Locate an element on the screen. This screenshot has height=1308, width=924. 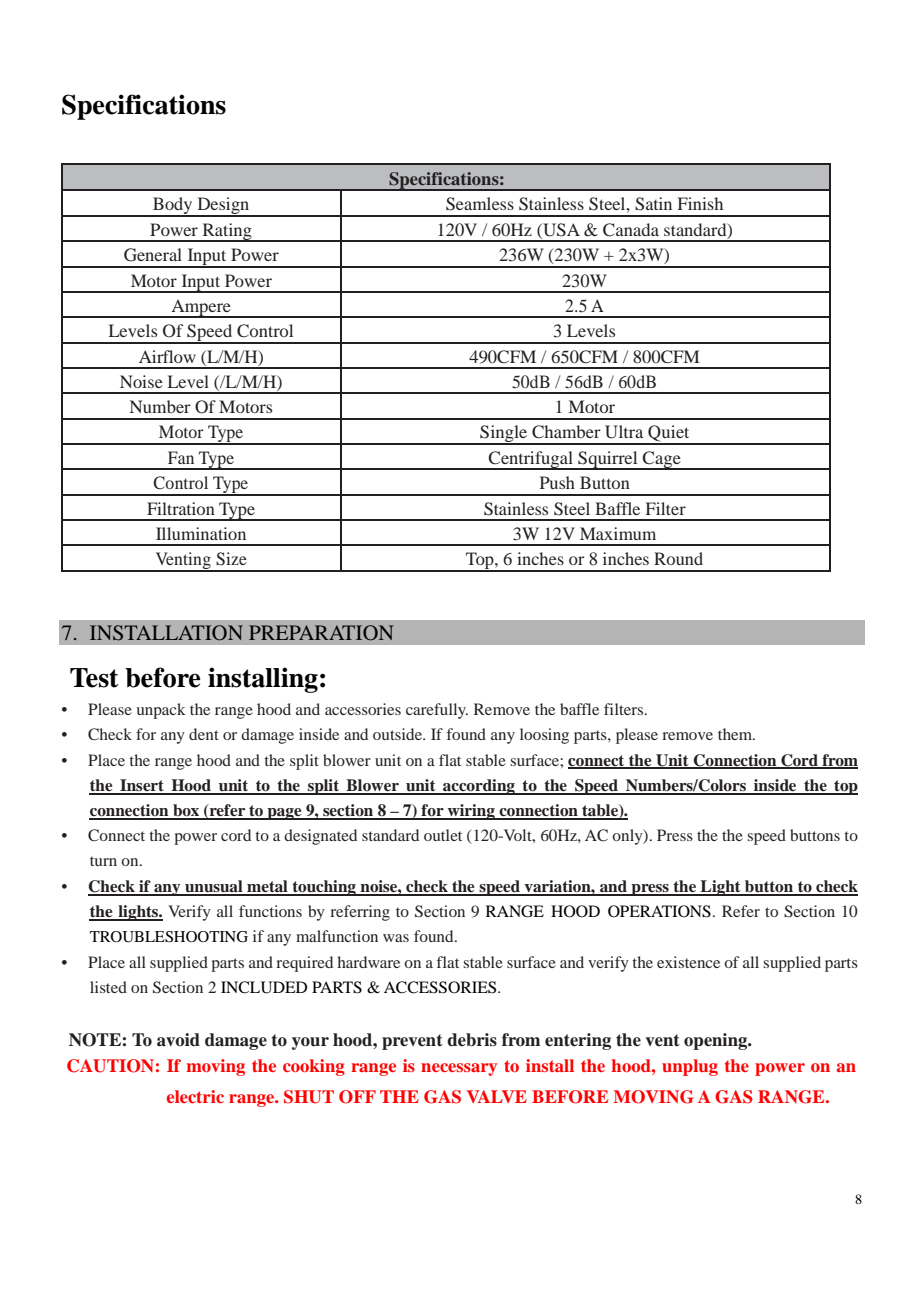
them is located at coordinates (736, 734).
